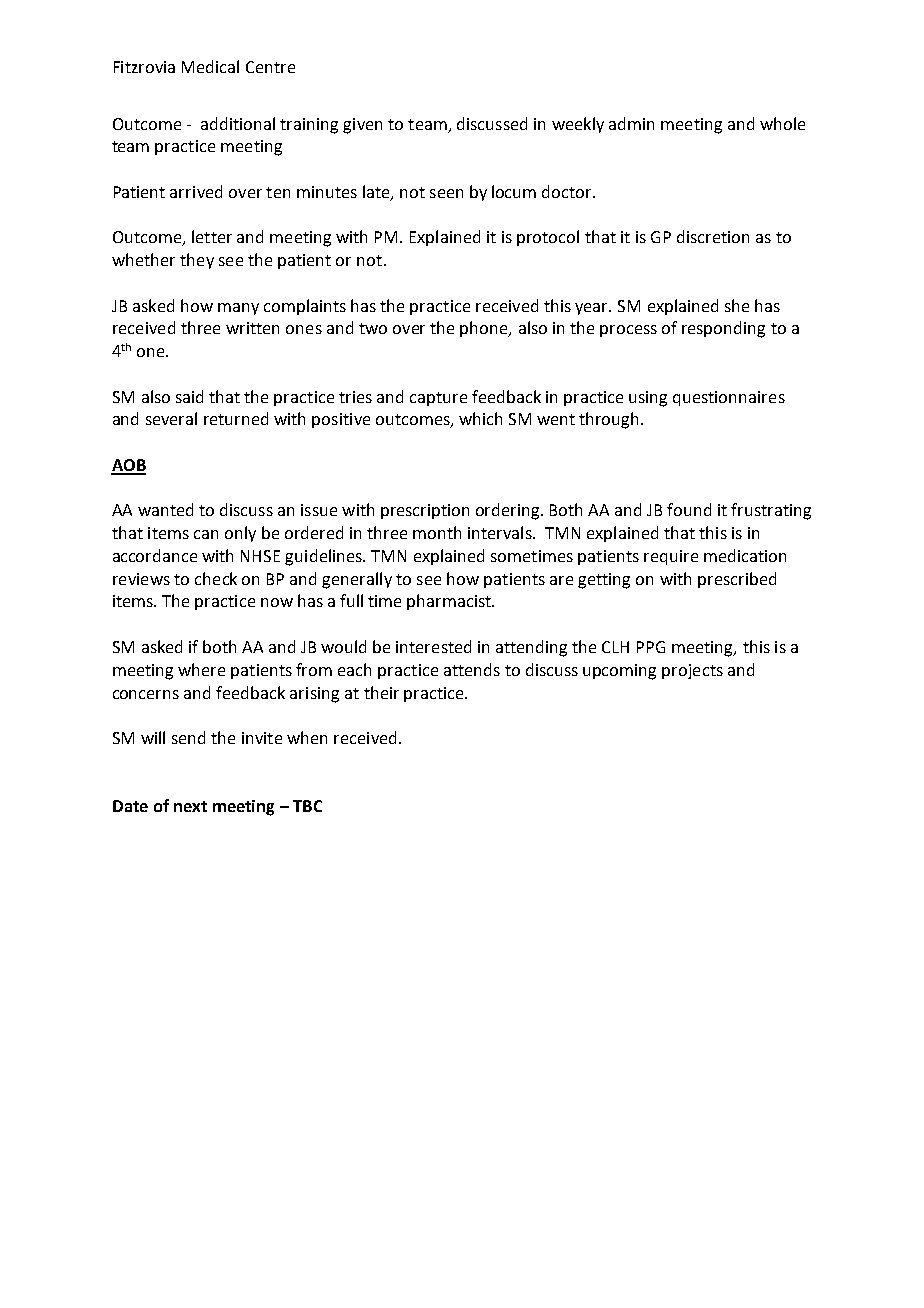  Describe the element at coordinates (307, 806) in the screenshot. I see `TBC` at that location.
